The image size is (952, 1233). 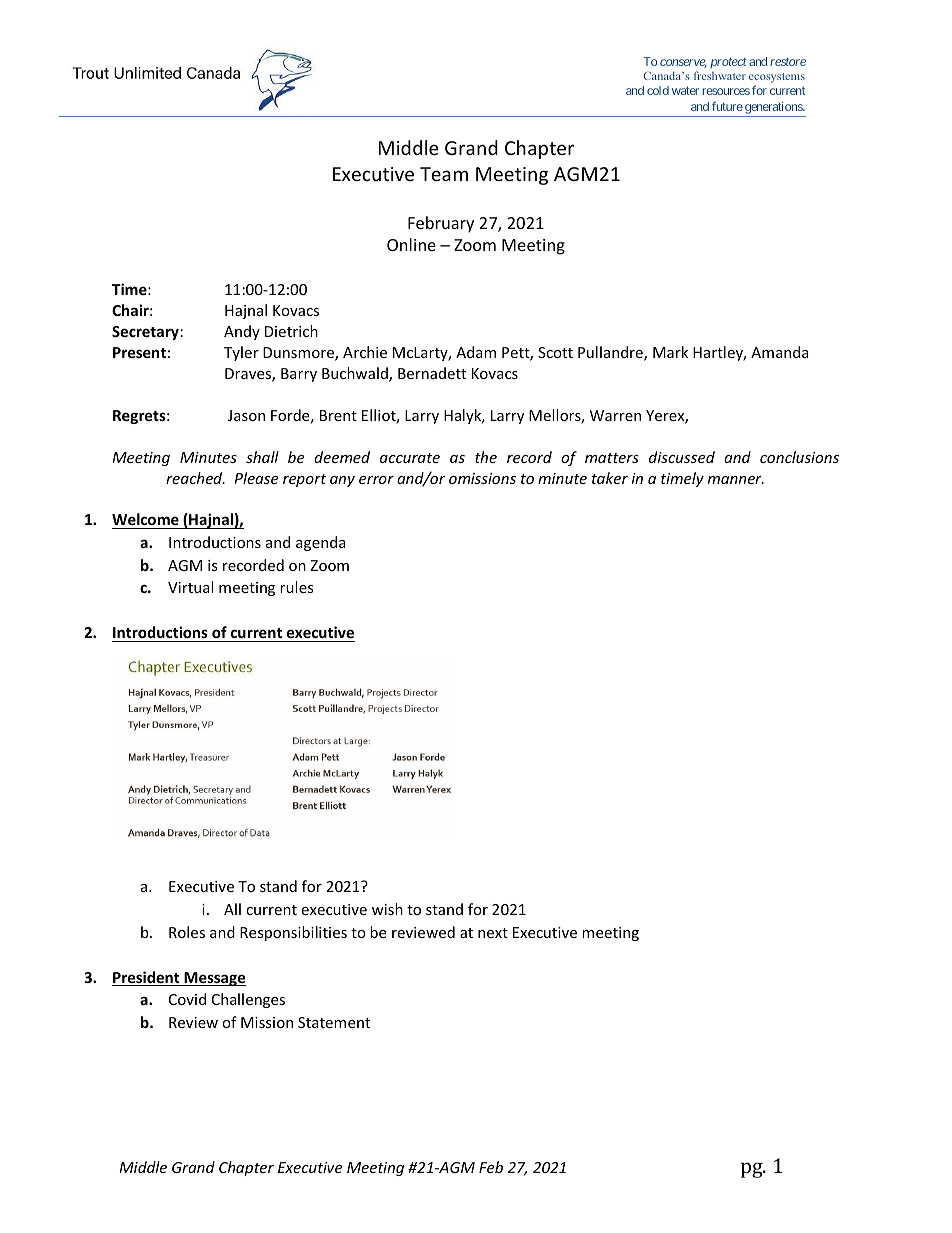 I want to click on next, so click(x=493, y=933).
